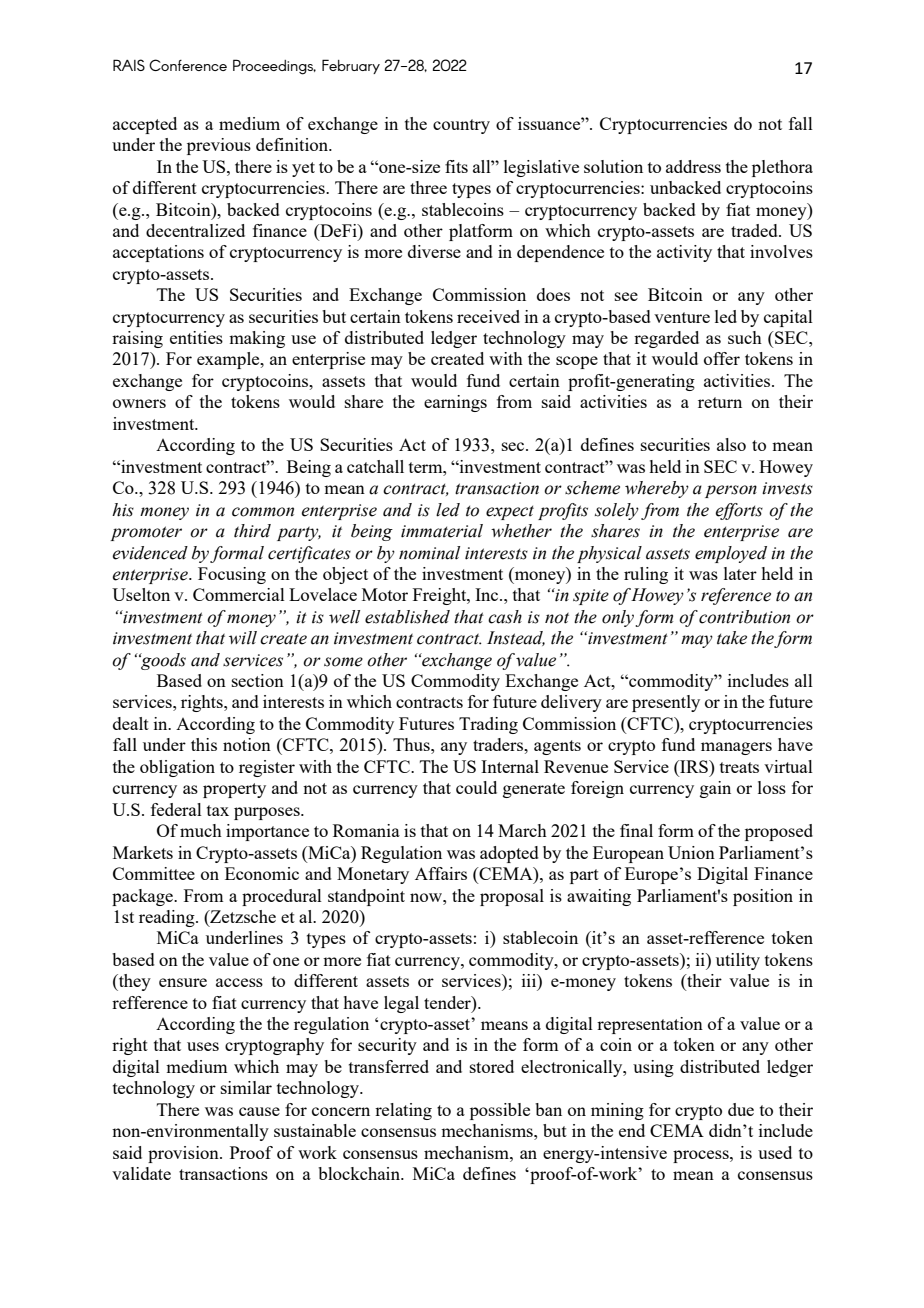  What do you see at coordinates (184, 1154) in the screenshot?
I see `provision` at bounding box center [184, 1154].
